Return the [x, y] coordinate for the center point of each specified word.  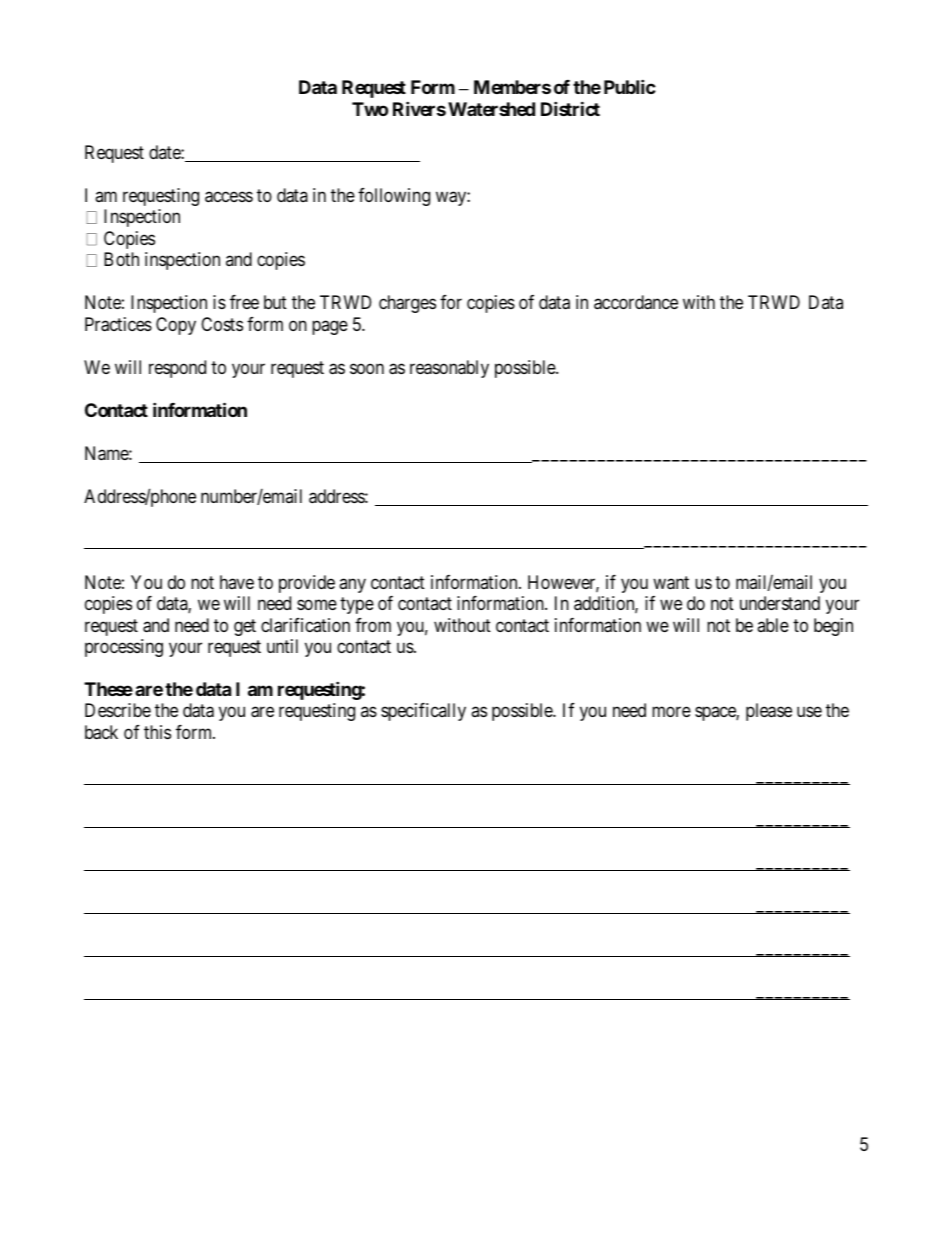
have [237, 582]
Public [630, 86]
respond [177, 369]
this [157, 732]
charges [407, 304]
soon [367, 368]
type [357, 605]
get [245, 627]
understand [780, 603]
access [229, 197]
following [394, 197]
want [671, 583]
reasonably [449, 369]
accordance [636, 302]
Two [370, 109]
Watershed [491, 109]
